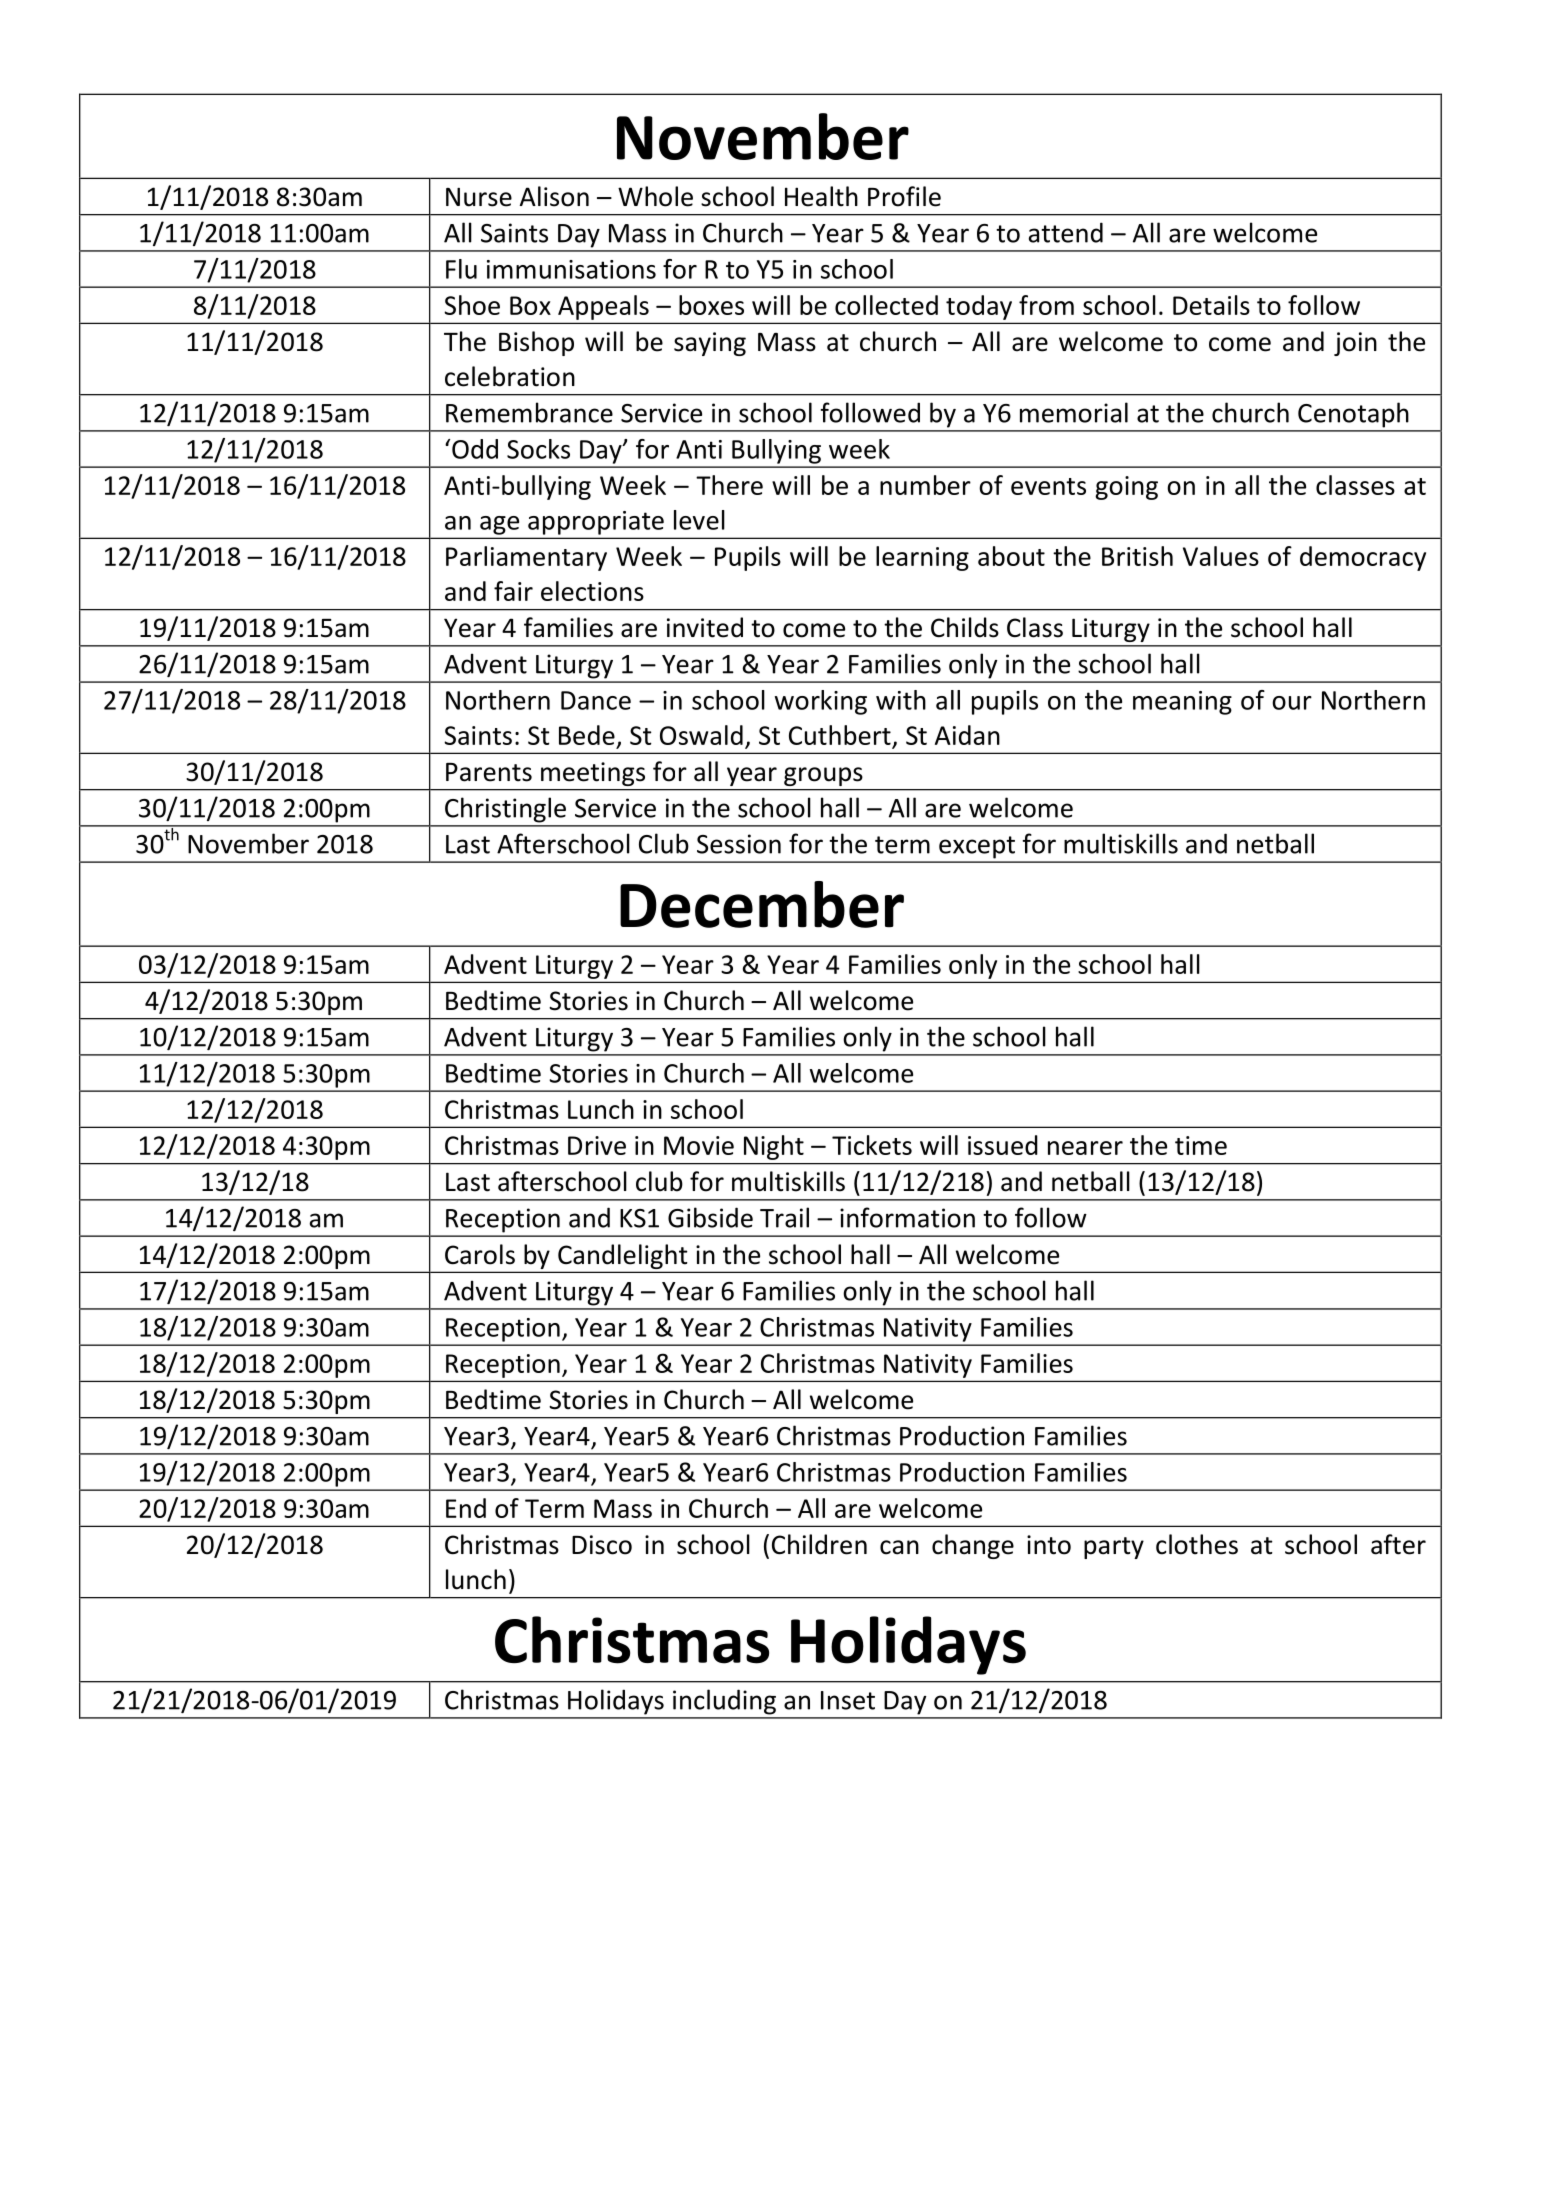  I want to click on Alison, so click(554, 196).
